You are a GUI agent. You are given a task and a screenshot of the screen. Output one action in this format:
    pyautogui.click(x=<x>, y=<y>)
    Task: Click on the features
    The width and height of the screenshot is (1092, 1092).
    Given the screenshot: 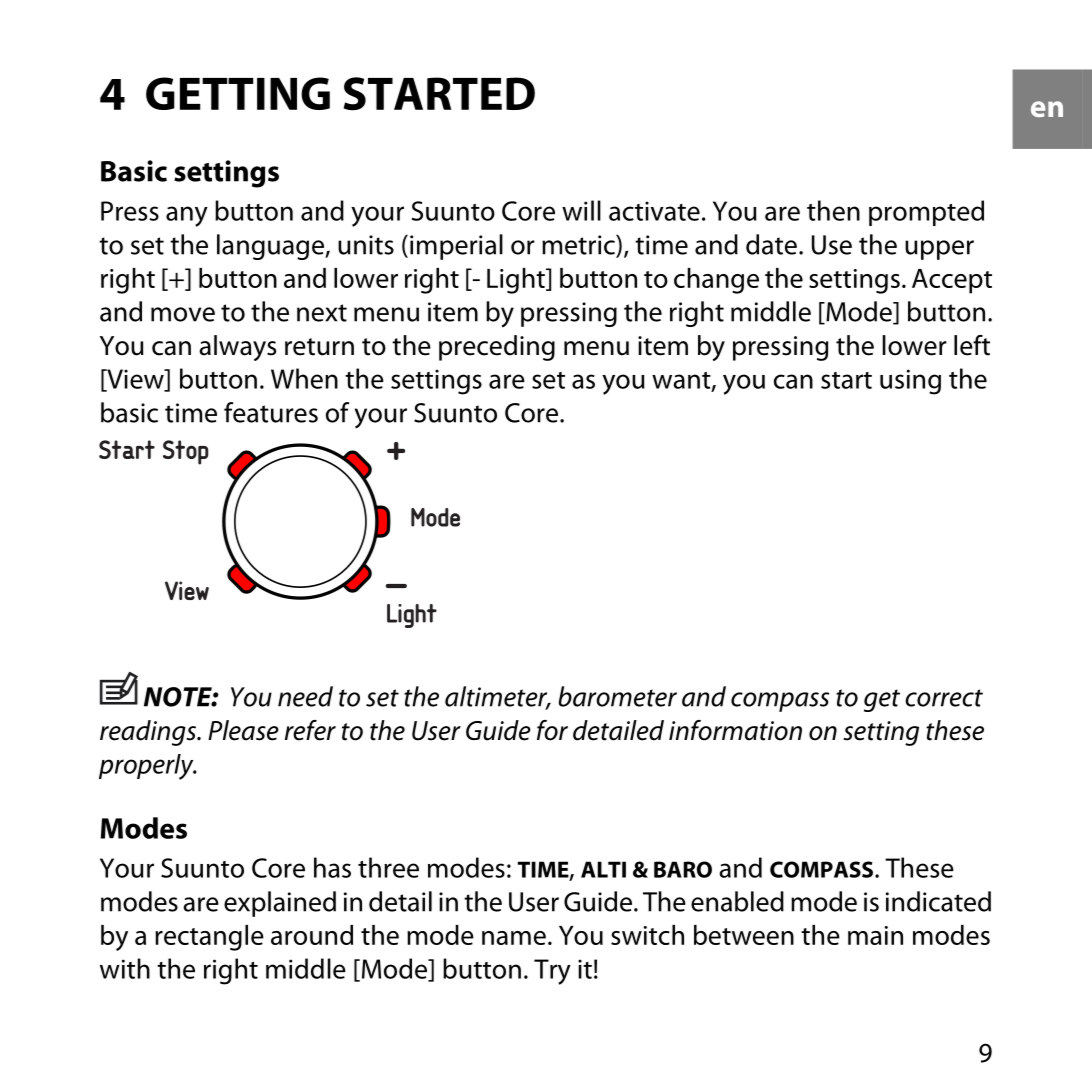 What is the action you would take?
    pyautogui.click(x=271, y=412)
